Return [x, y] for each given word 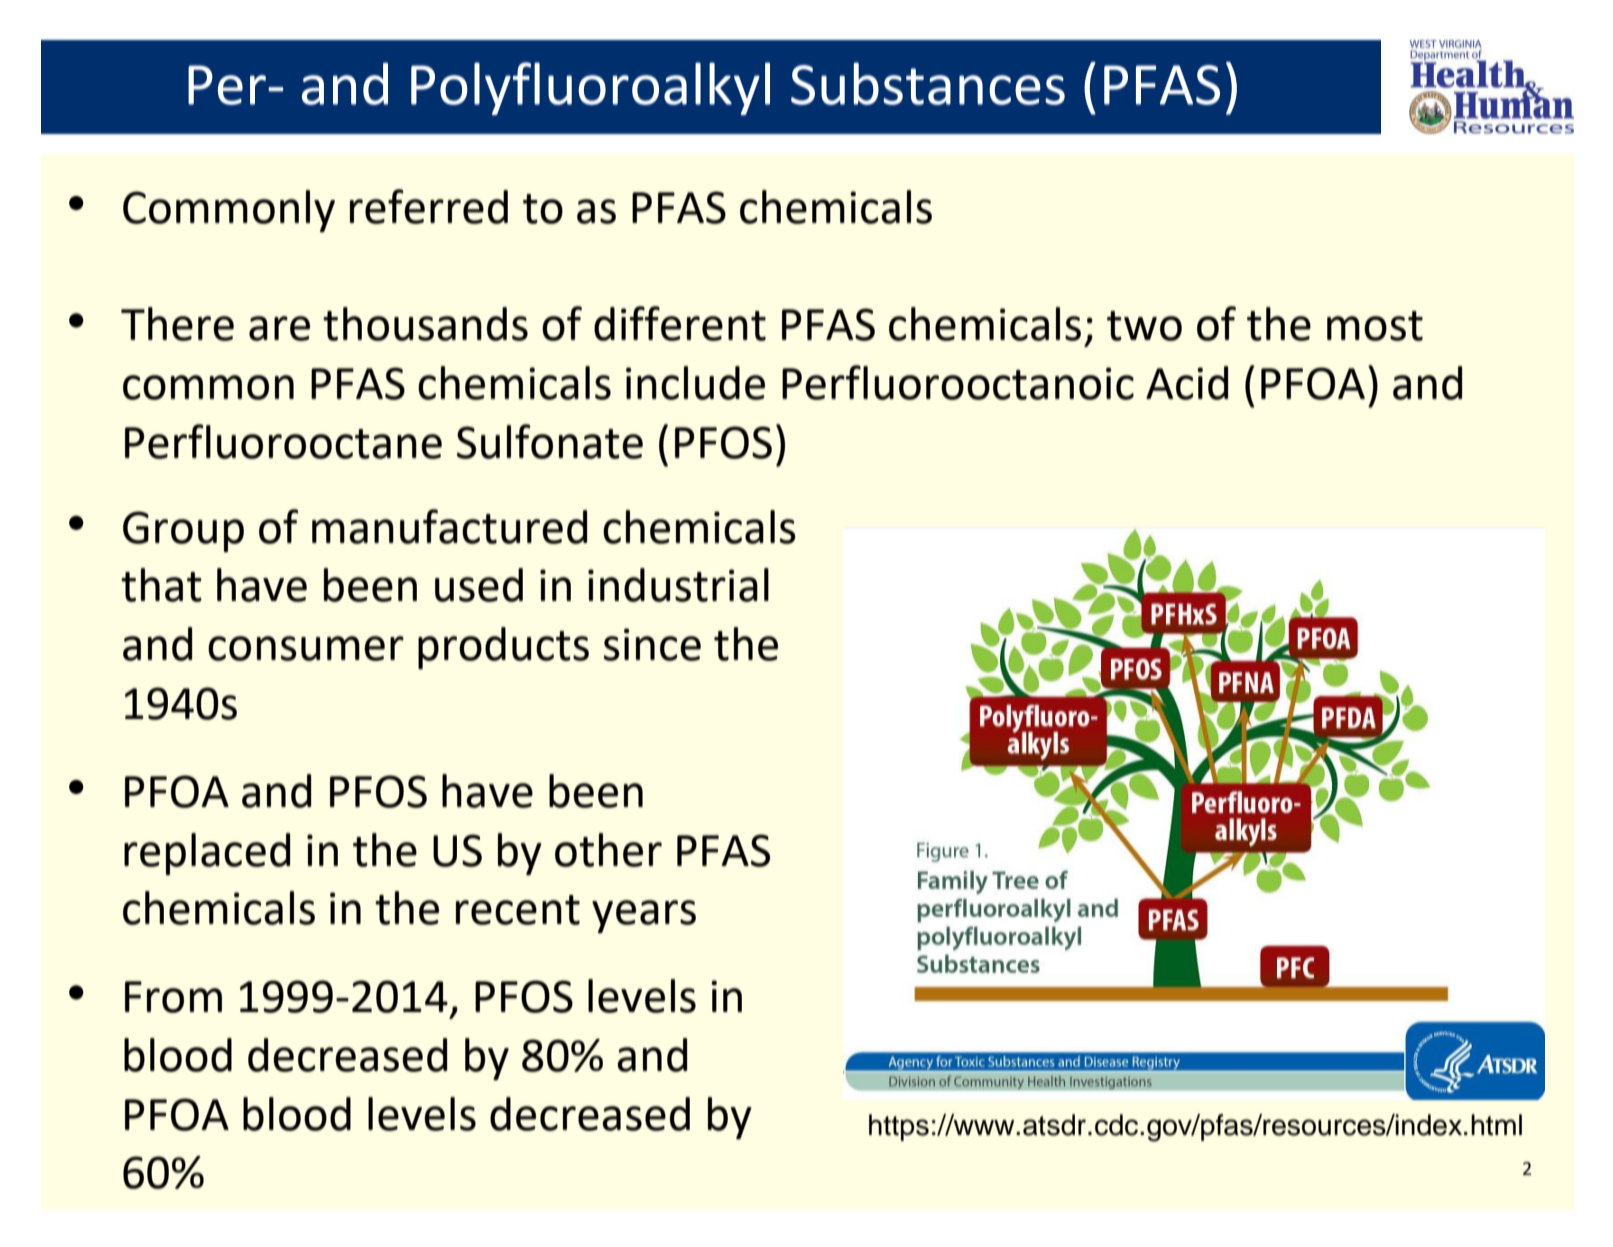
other [608, 850]
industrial [678, 585]
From [173, 997]
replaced [207, 854]
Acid [1187, 383]
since [652, 644]
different [680, 323]
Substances [928, 83]
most [1375, 326]
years [644, 916]
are [279, 328]
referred [429, 206]
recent [518, 910]
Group [183, 531]
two [1144, 326]
